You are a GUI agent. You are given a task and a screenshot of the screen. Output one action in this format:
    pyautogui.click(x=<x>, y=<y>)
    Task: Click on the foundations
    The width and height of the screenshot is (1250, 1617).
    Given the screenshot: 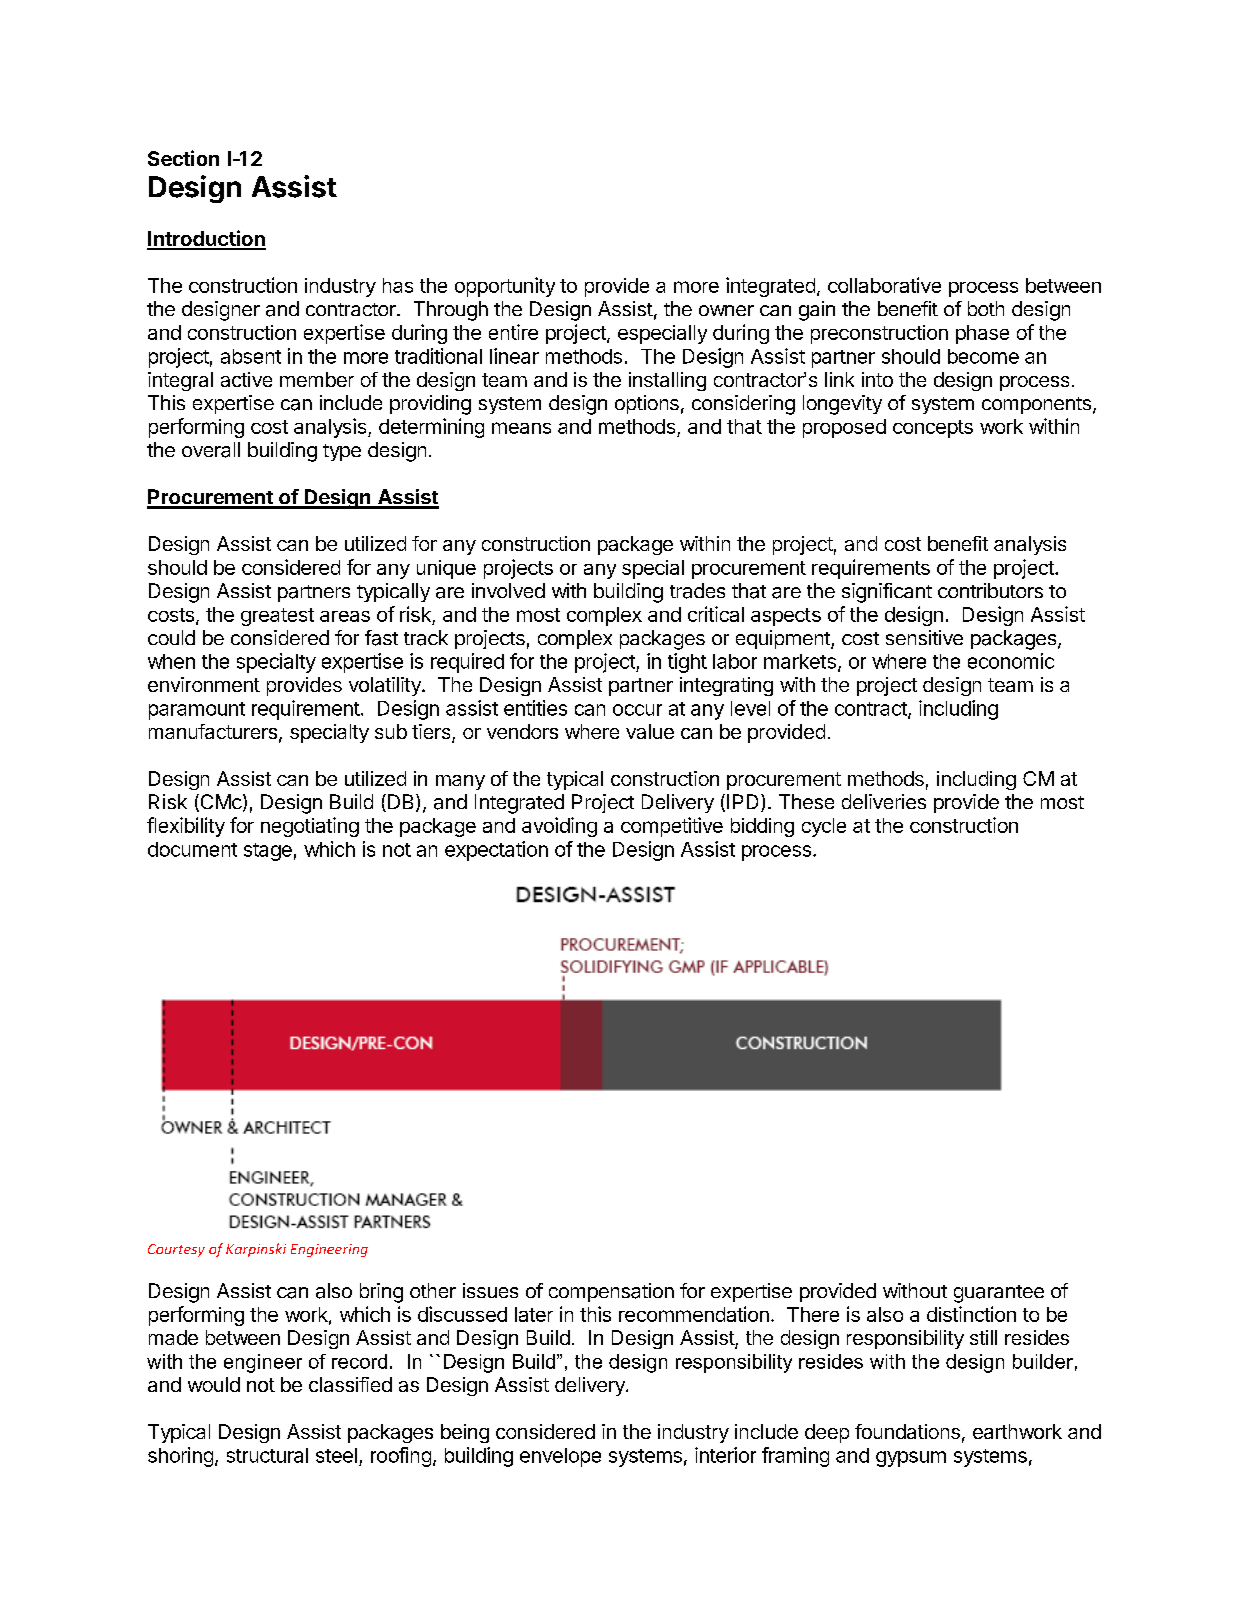 What is the action you would take?
    pyautogui.click(x=907, y=1431)
